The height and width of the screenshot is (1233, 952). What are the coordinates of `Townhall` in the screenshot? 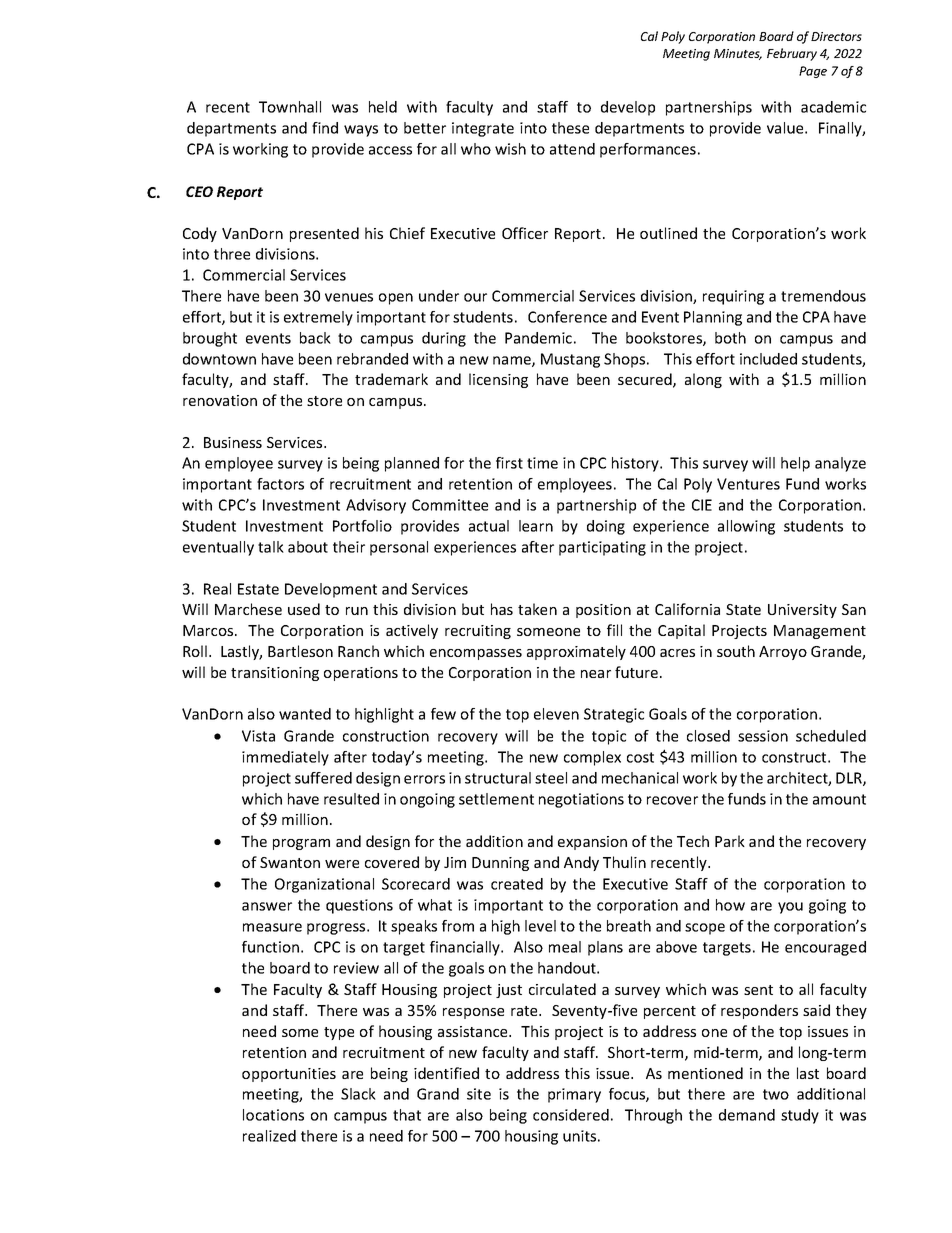 It's located at (290, 107).
